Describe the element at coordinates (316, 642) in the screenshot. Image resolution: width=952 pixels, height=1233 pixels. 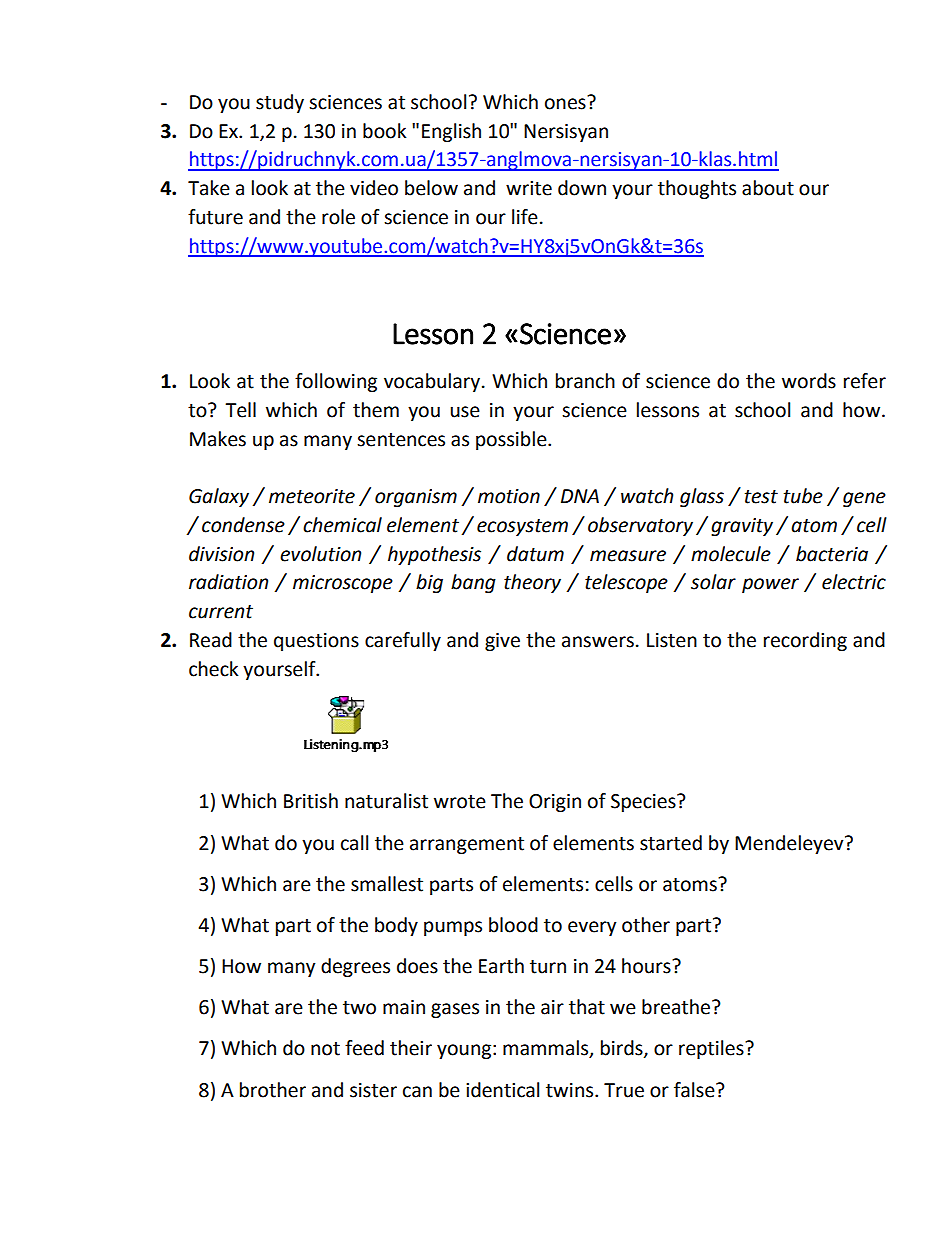
I see `questions` at that location.
